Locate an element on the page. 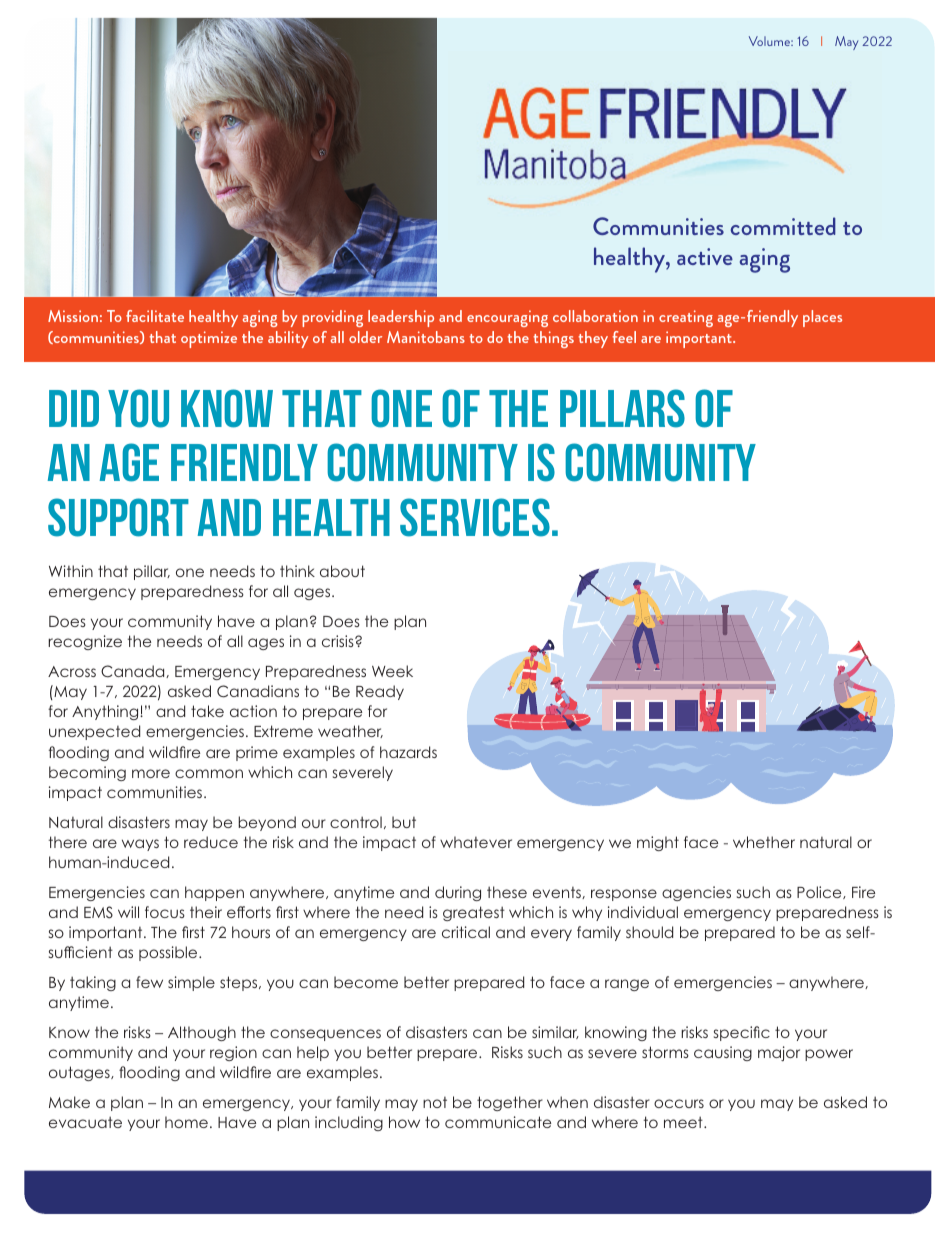 The image size is (952, 1233). Services is located at coordinates (475, 517).
